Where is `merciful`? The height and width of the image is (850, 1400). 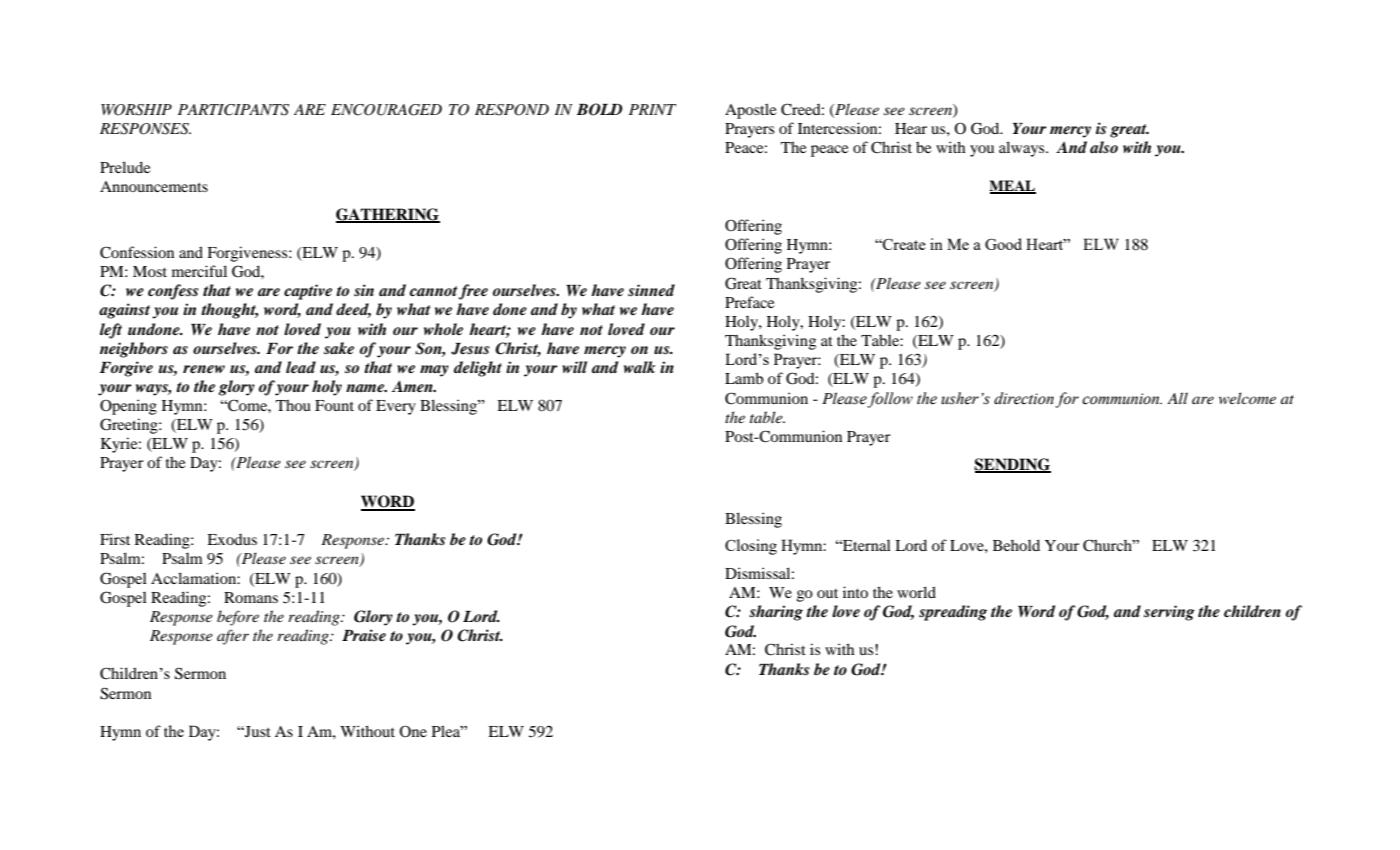 merciful is located at coordinates (199, 271).
